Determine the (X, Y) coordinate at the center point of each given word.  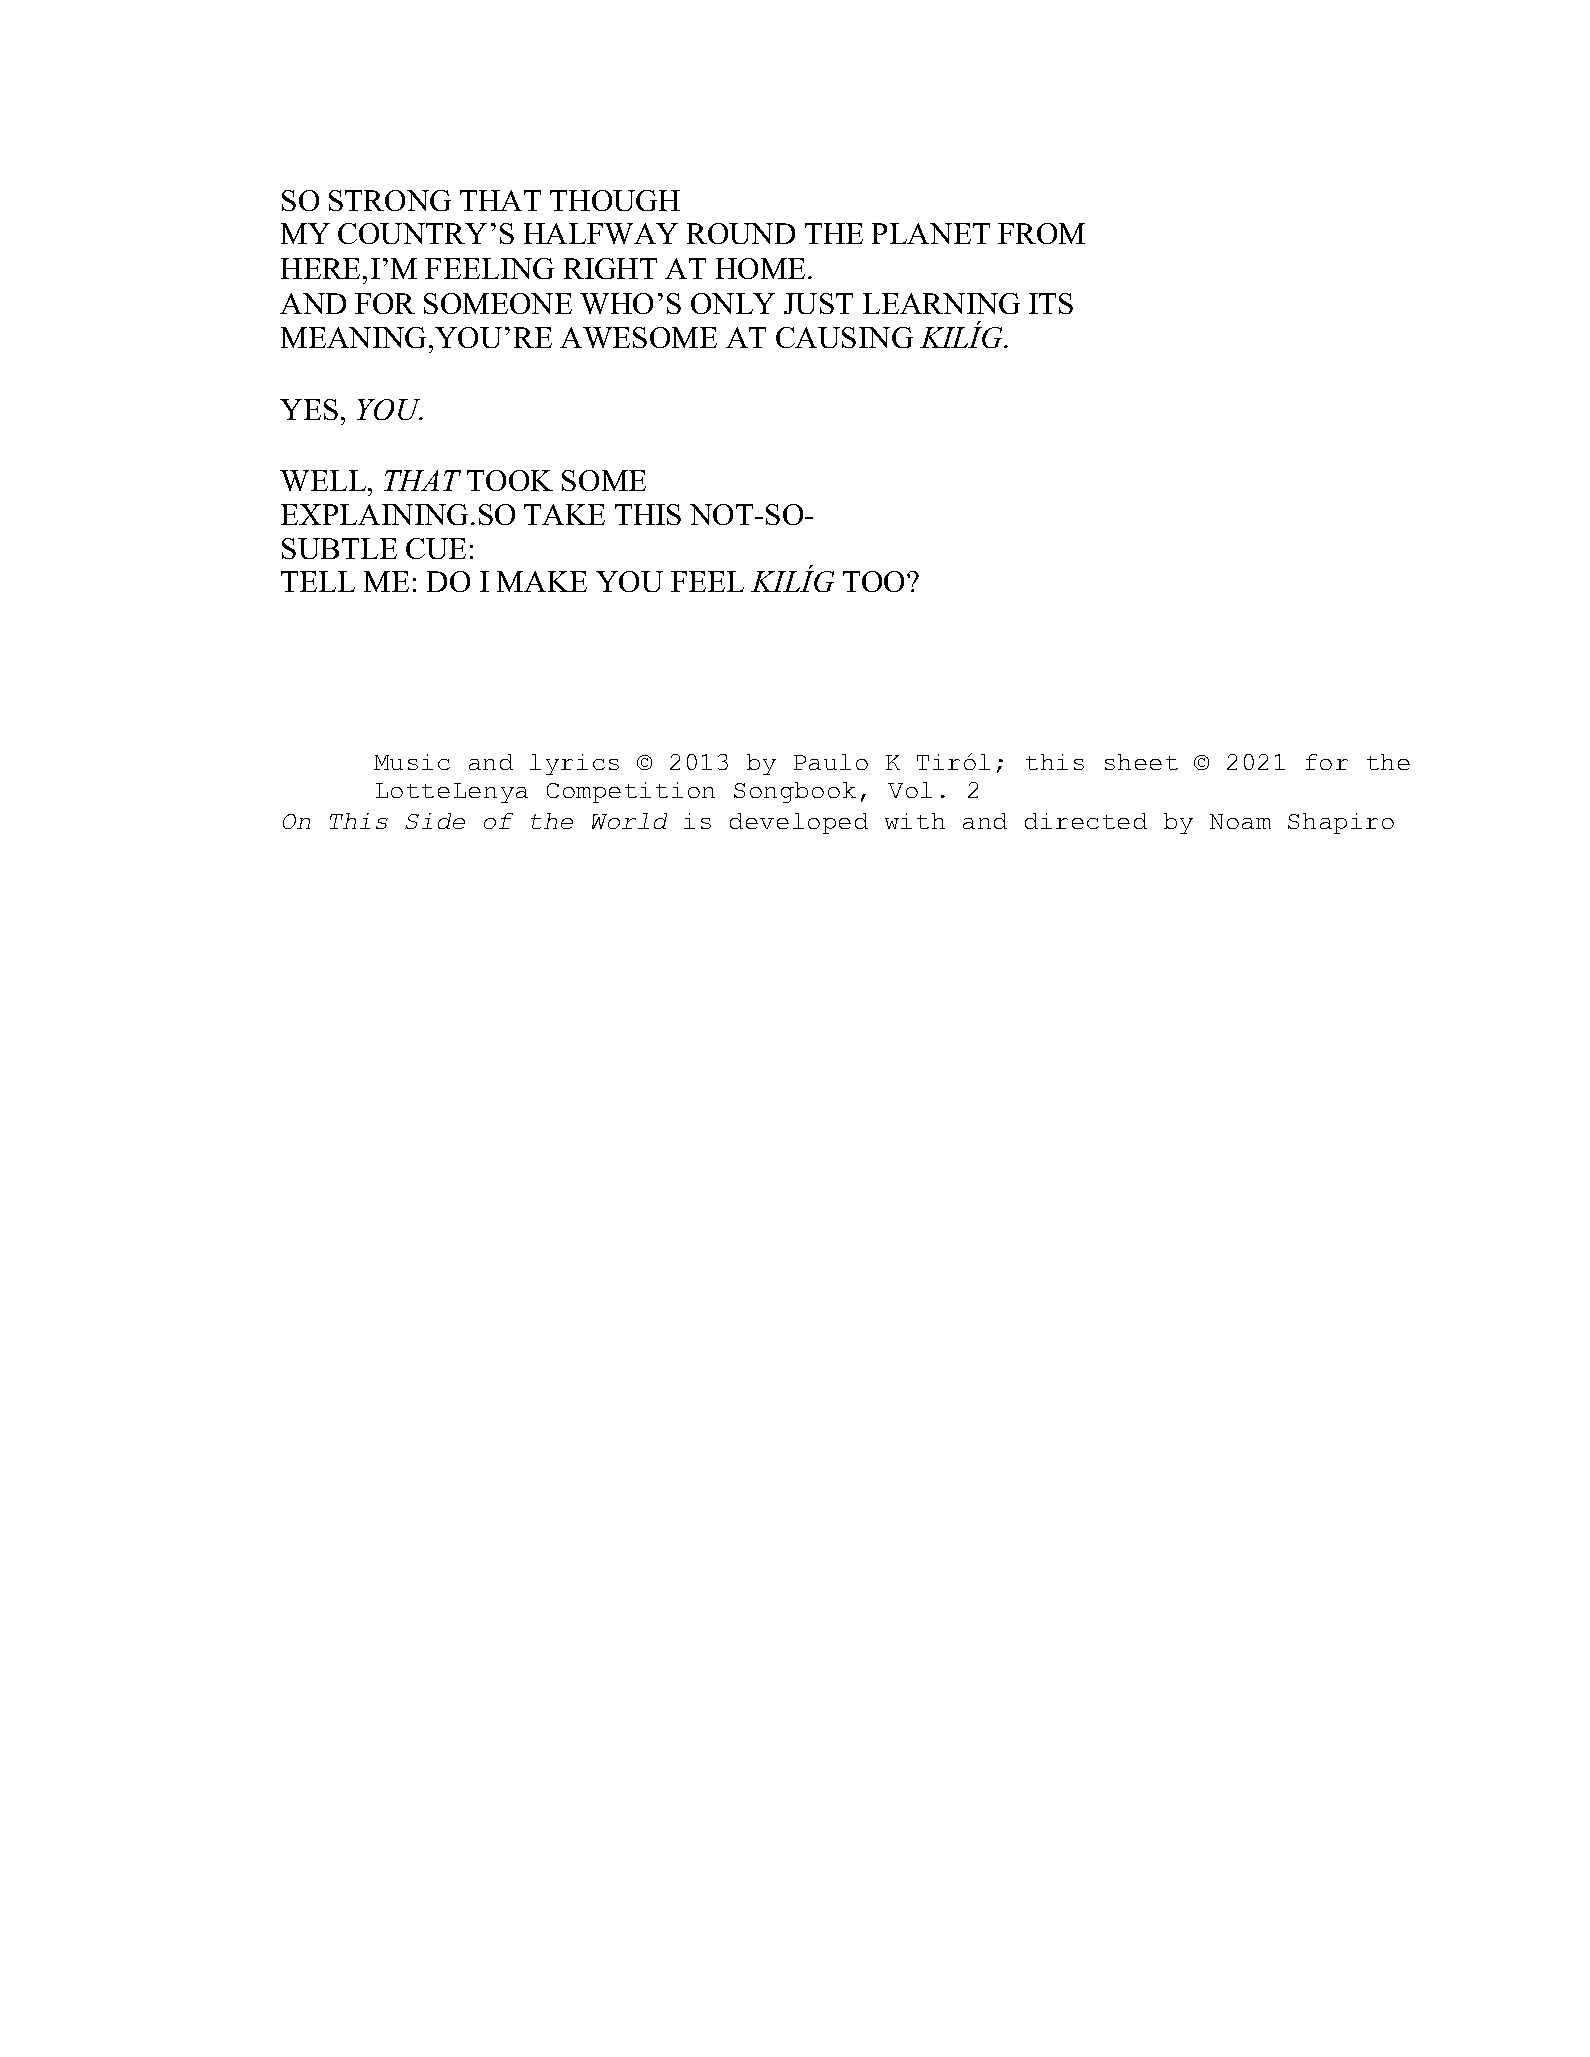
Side (435, 821)
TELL (318, 581)
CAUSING (844, 337)
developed (799, 823)
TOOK (510, 480)
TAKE (564, 514)
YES (309, 409)
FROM (1041, 233)
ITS (1051, 303)
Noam (1240, 821)
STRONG (390, 200)
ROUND (741, 233)
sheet (1141, 762)
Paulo (831, 762)
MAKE (542, 581)
